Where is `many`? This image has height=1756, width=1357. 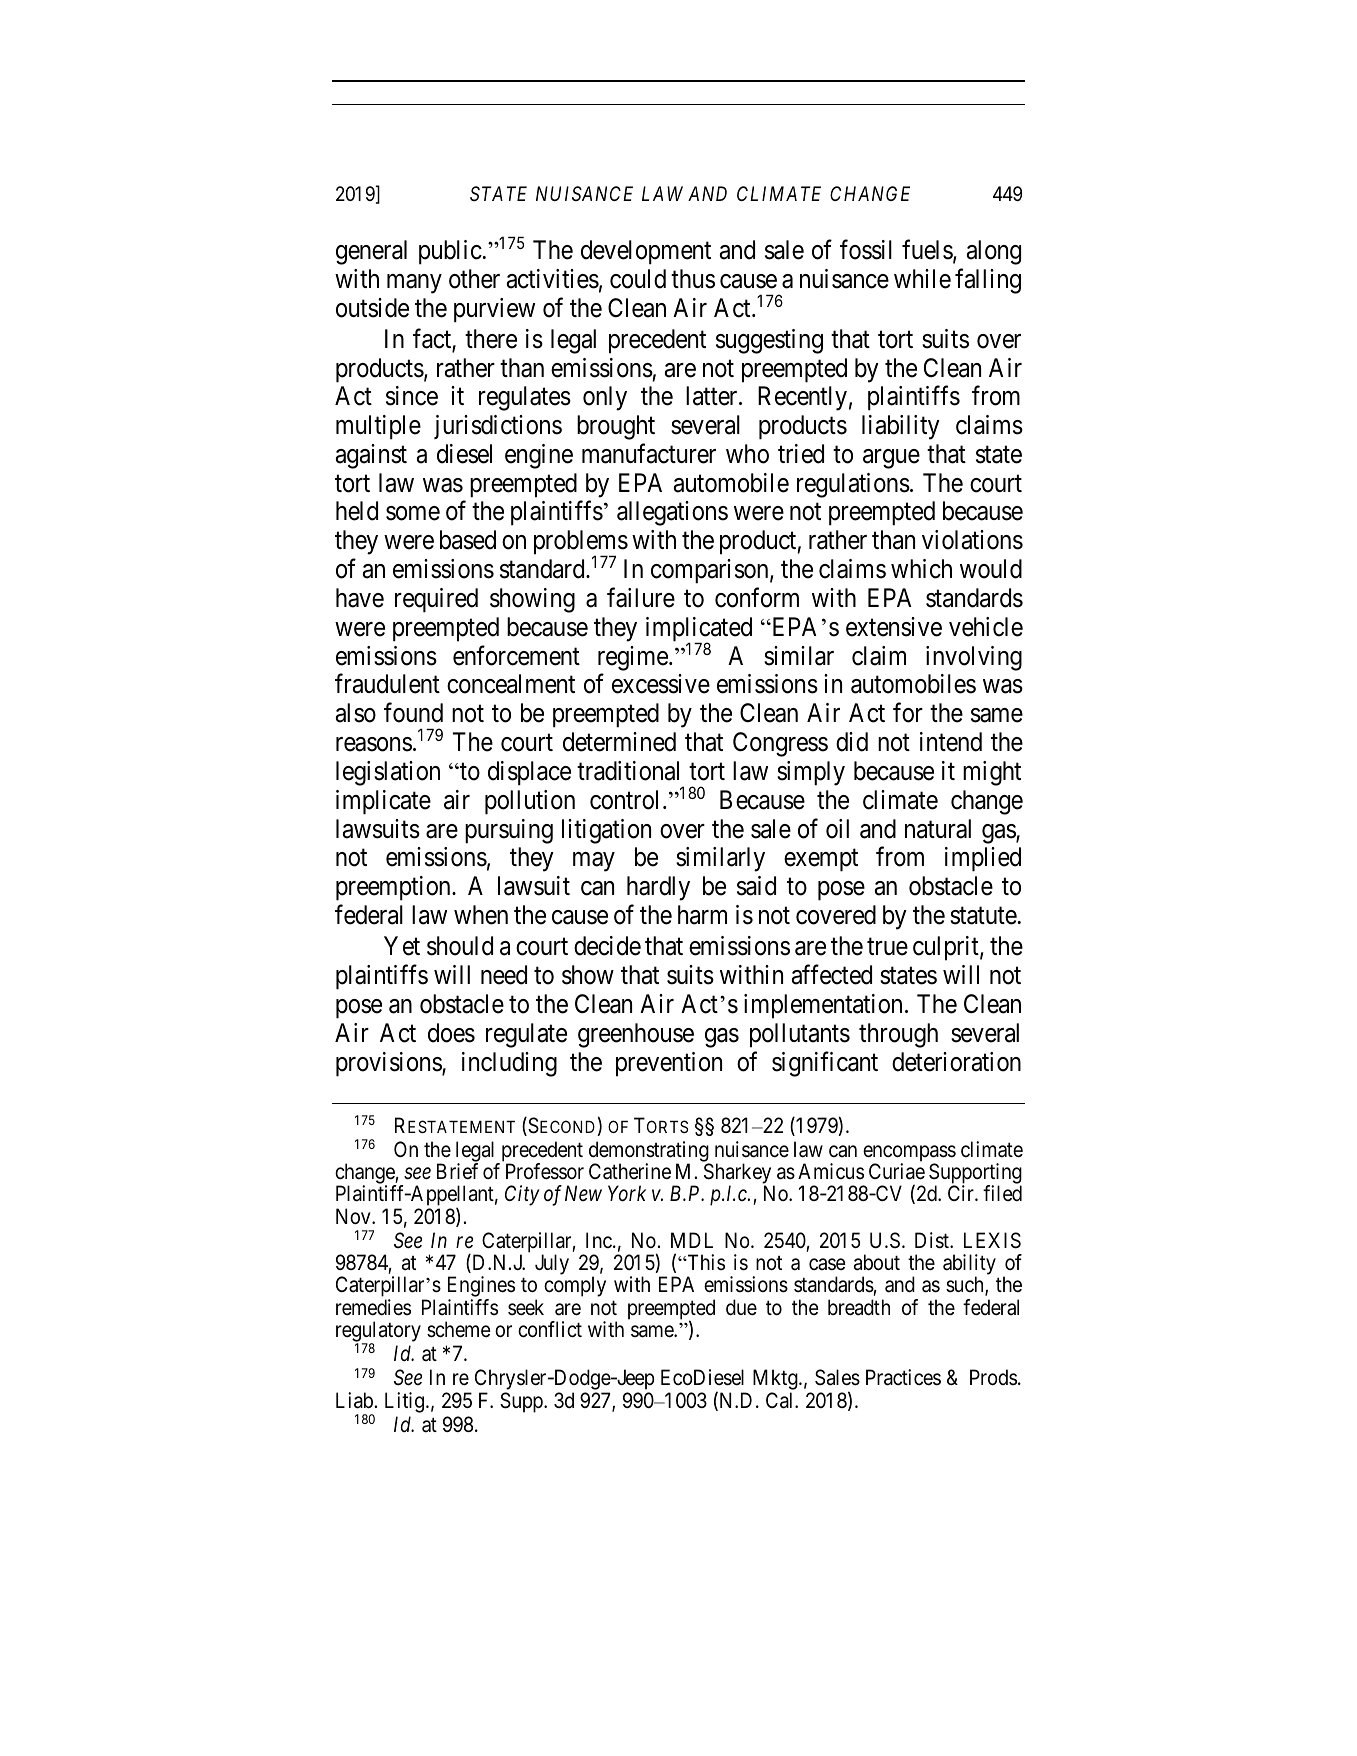
many is located at coordinates (414, 284).
